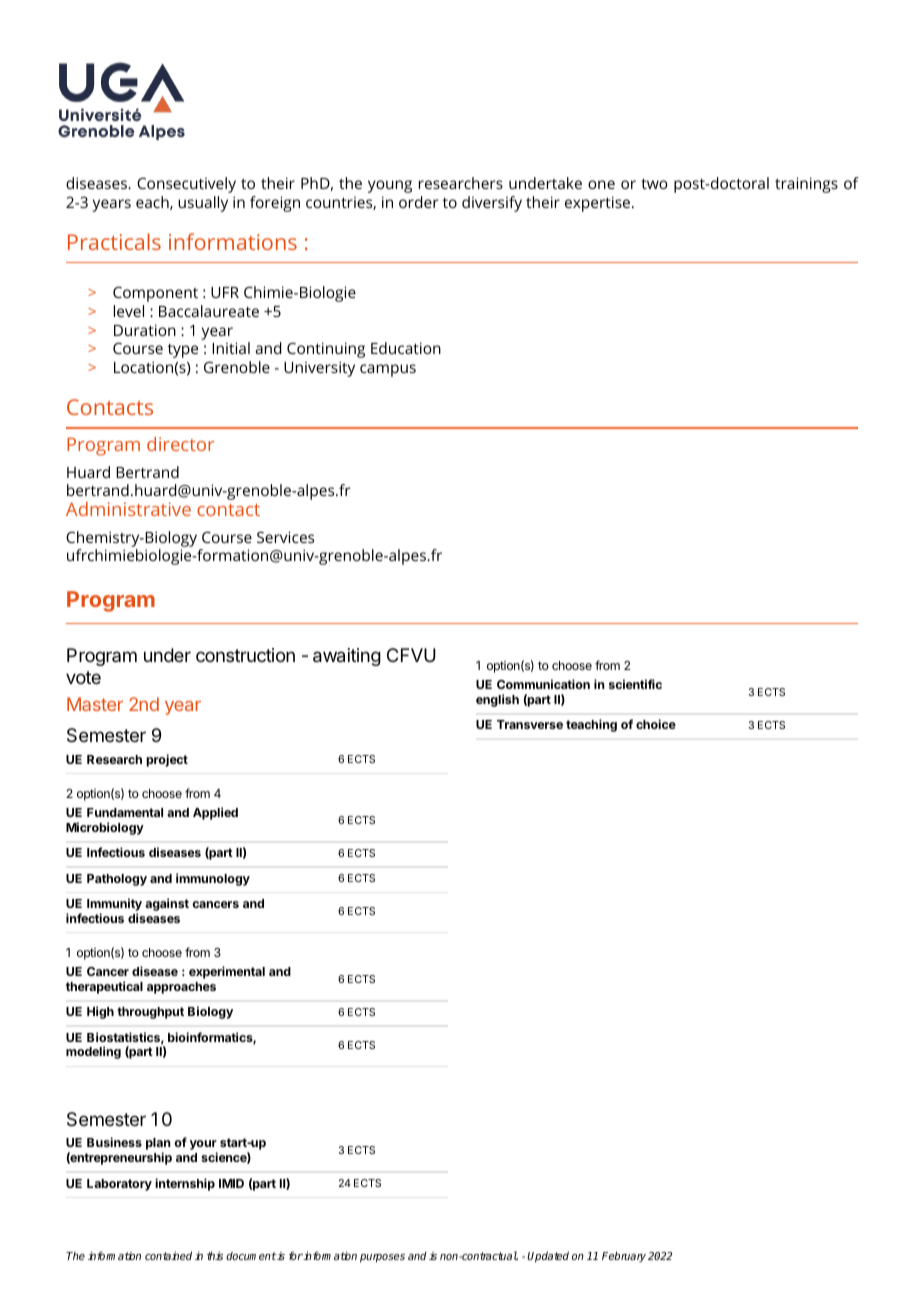  Describe the element at coordinates (167, 904) in the document. I see `against` at that location.
